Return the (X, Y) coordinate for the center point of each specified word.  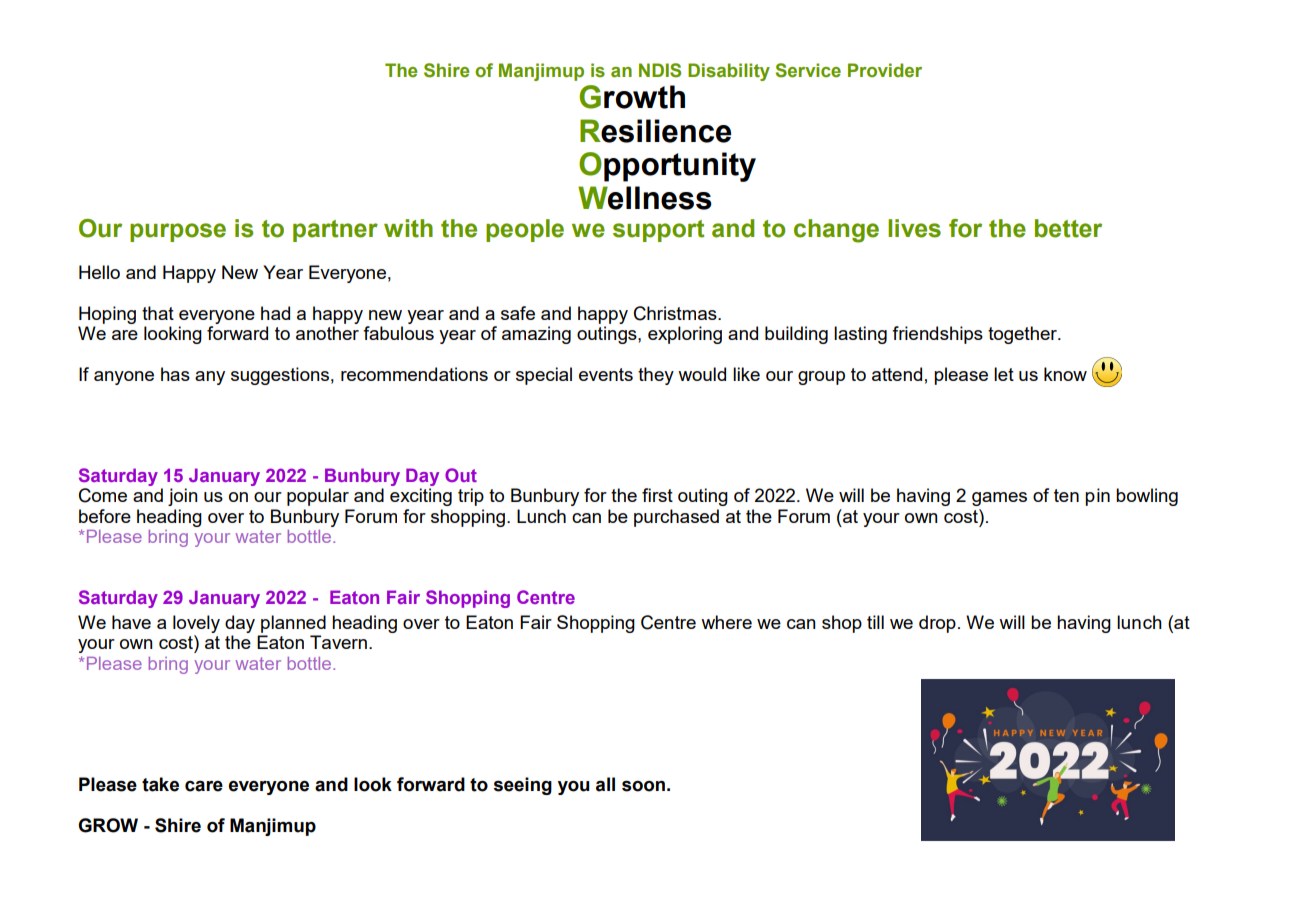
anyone (124, 378)
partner (335, 231)
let (1004, 374)
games (999, 499)
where (726, 622)
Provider (885, 70)
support (658, 231)
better (1068, 228)
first (657, 495)
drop (937, 624)
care (204, 786)
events (606, 374)
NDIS (660, 70)
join (183, 497)
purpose (178, 232)
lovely (196, 624)
